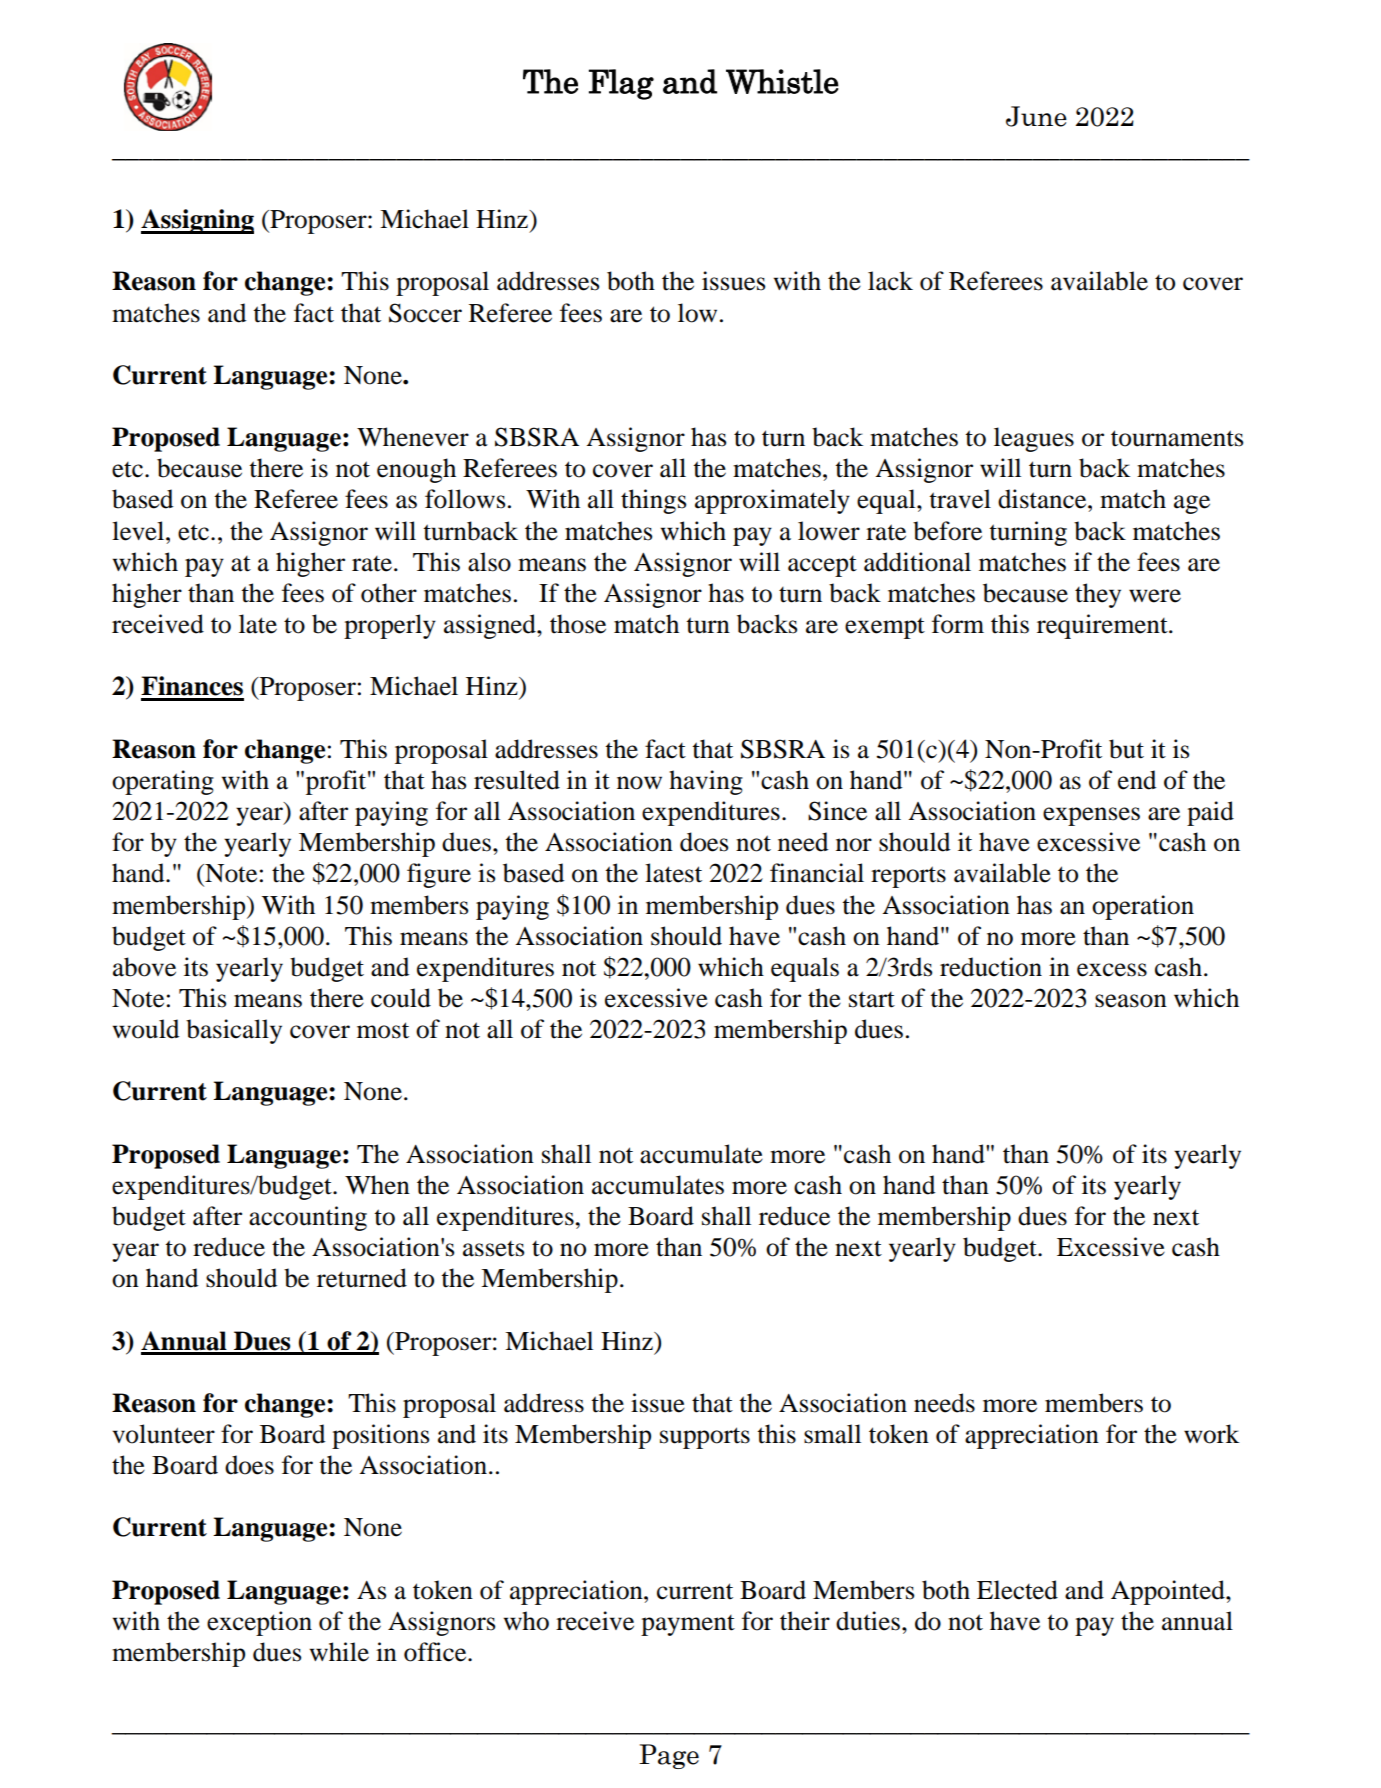 This screenshot has height=1788, width=1381. What do you see at coordinates (493, 1249) in the screenshot?
I see `assets` at bounding box center [493, 1249].
